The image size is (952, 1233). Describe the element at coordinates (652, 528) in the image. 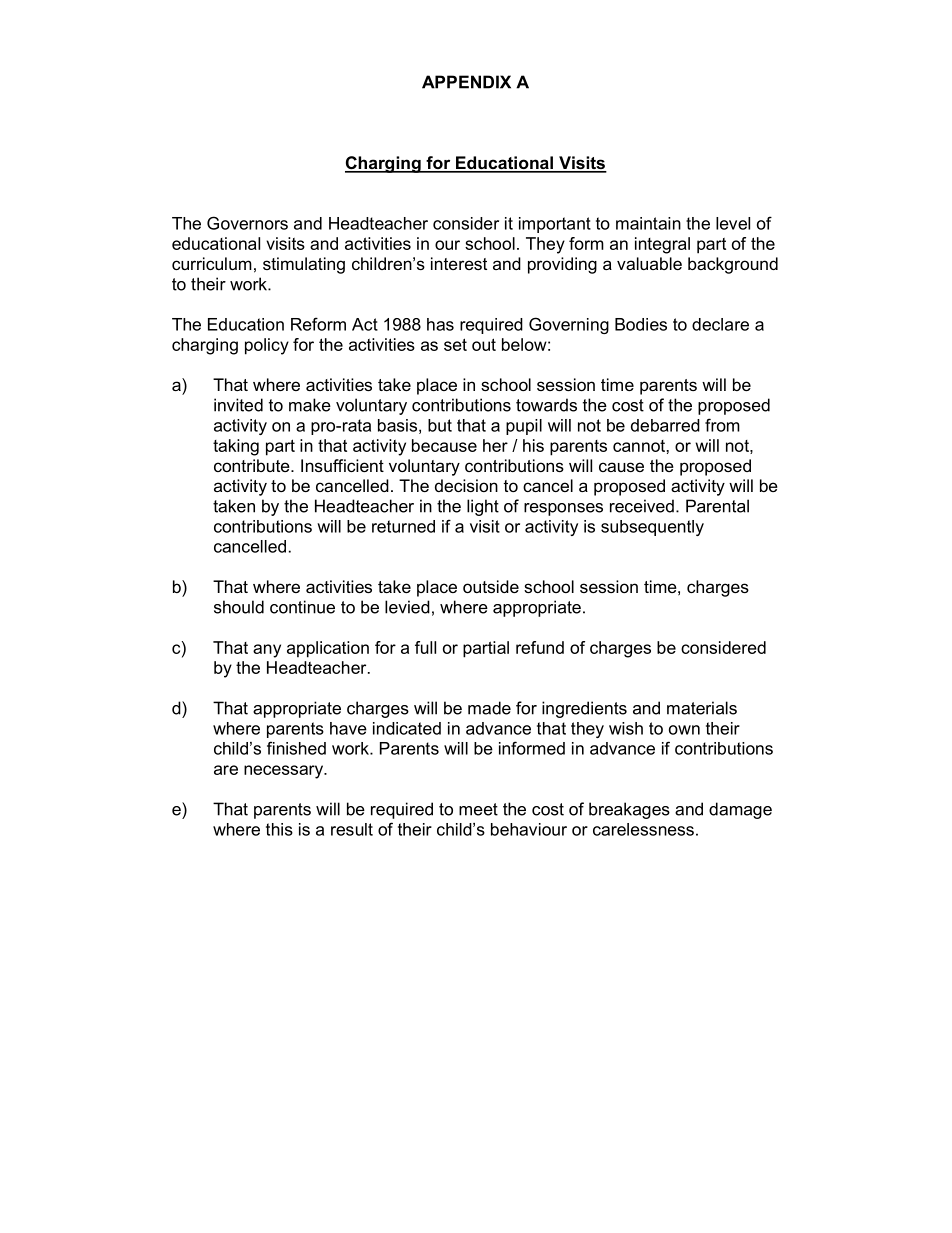

I see `subsequently` at that location.
